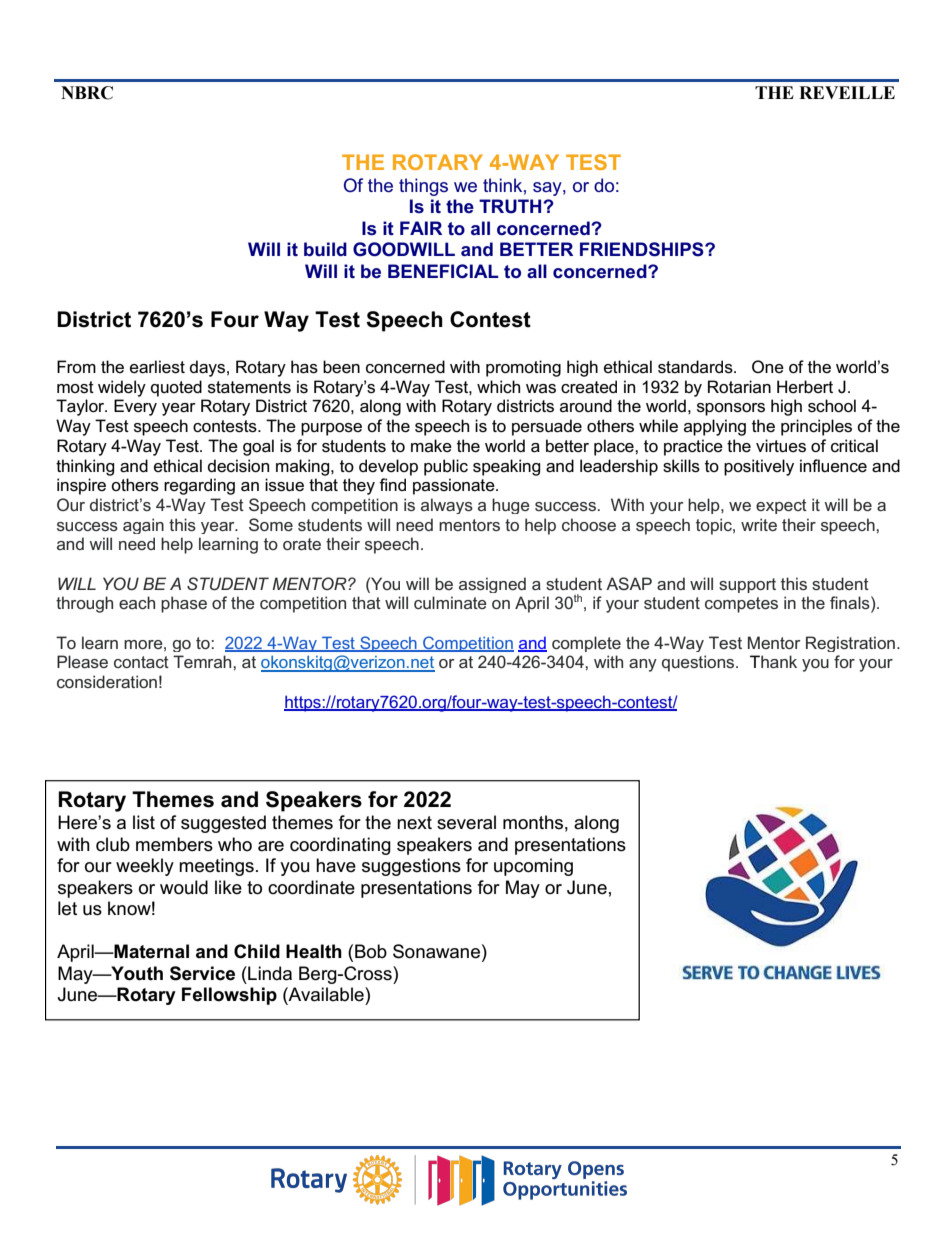 The height and width of the screenshot is (1233, 952). I want to click on REVEILLE, so click(847, 92).
